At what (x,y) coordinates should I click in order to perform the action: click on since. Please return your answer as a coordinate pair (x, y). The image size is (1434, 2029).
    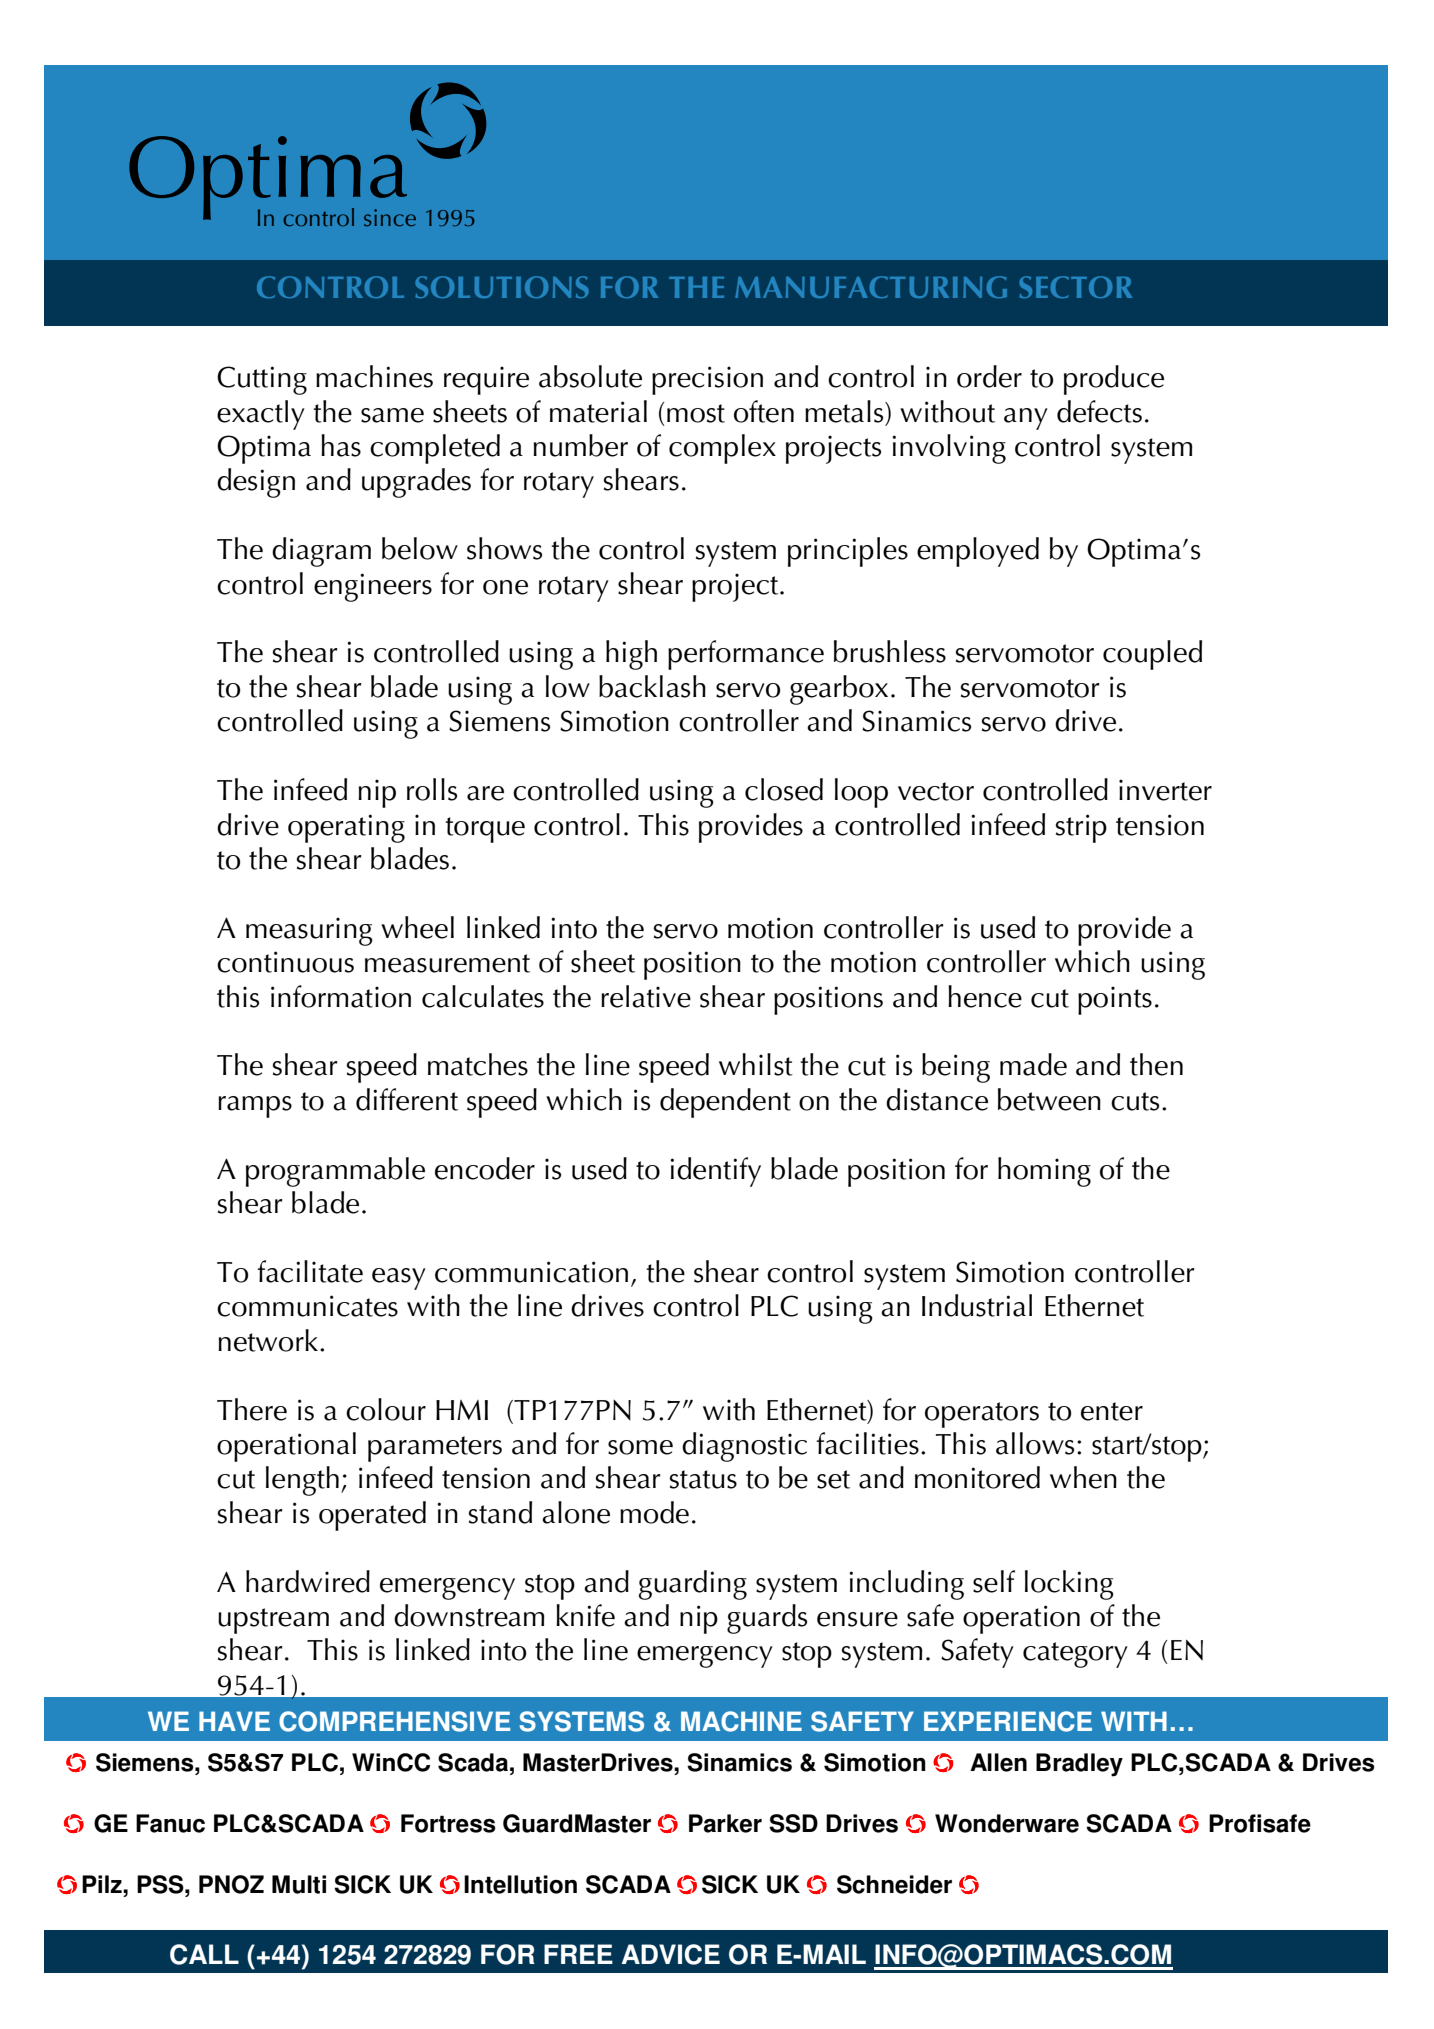
    Looking at the image, I should click on (390, 217).
